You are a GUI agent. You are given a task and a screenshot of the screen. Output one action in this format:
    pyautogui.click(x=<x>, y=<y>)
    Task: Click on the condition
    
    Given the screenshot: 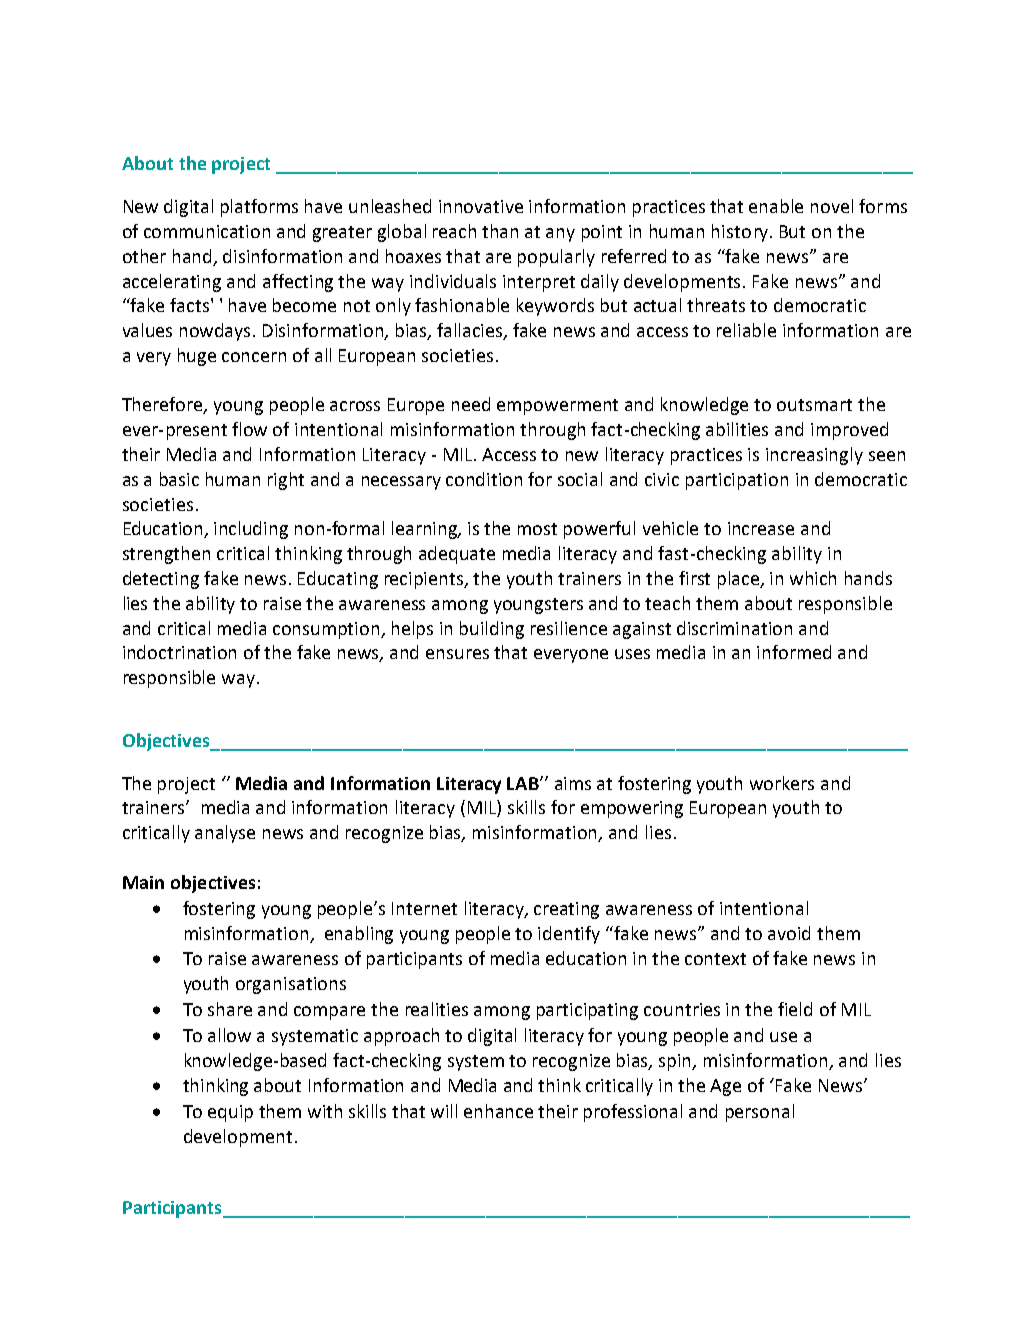 What is the action you would take?
    pyautogui.click(x=484, y=479)
